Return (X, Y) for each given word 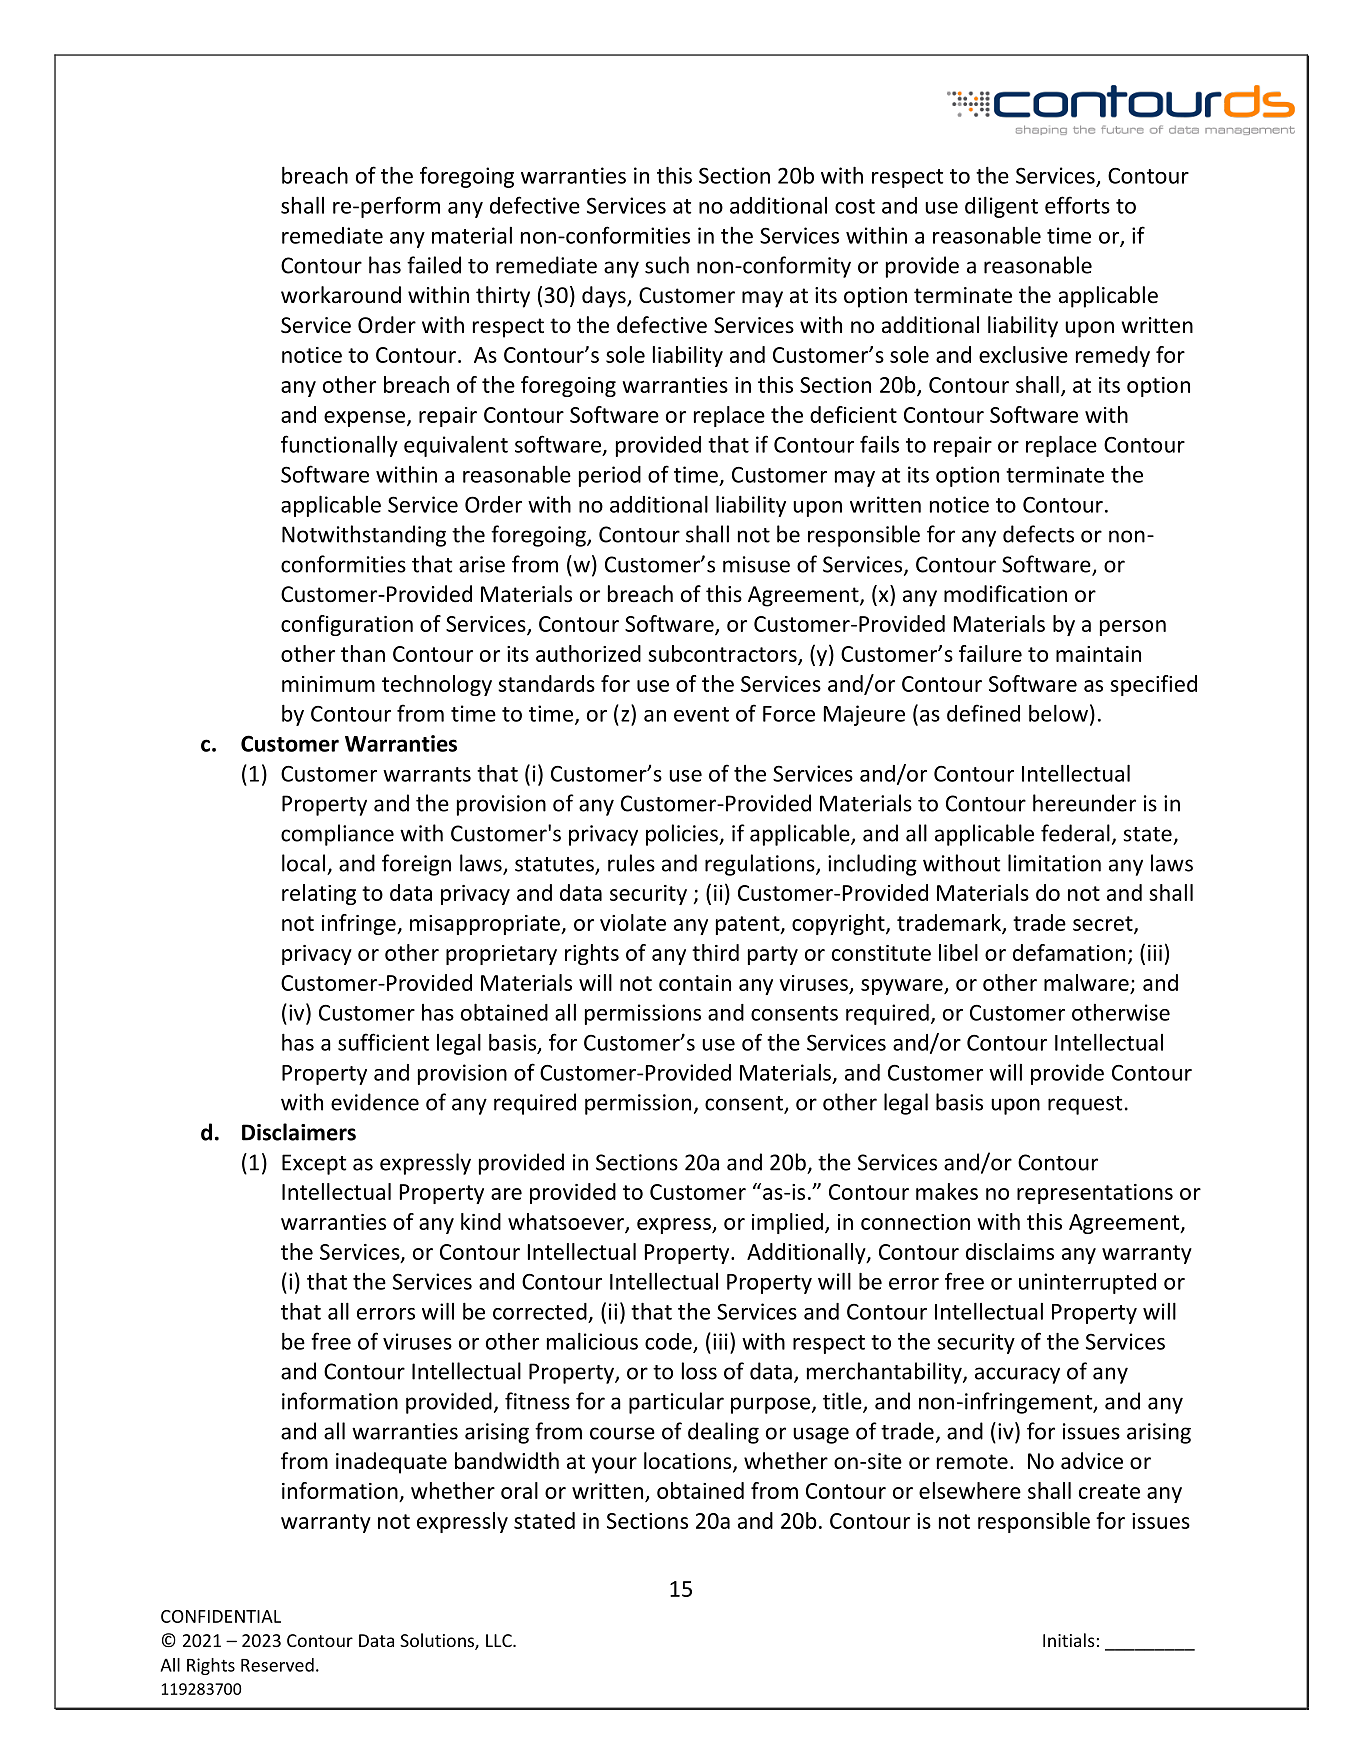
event (701, 714)
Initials (1069, 1640)
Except (314, 1164)
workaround (341, 295)
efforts (1077, 205)
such (667, 265)
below (1058, 713)
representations (1095, 1194)
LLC (500, 1640)
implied (787, 1223)
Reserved (277, 1665)
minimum (328, 684)
